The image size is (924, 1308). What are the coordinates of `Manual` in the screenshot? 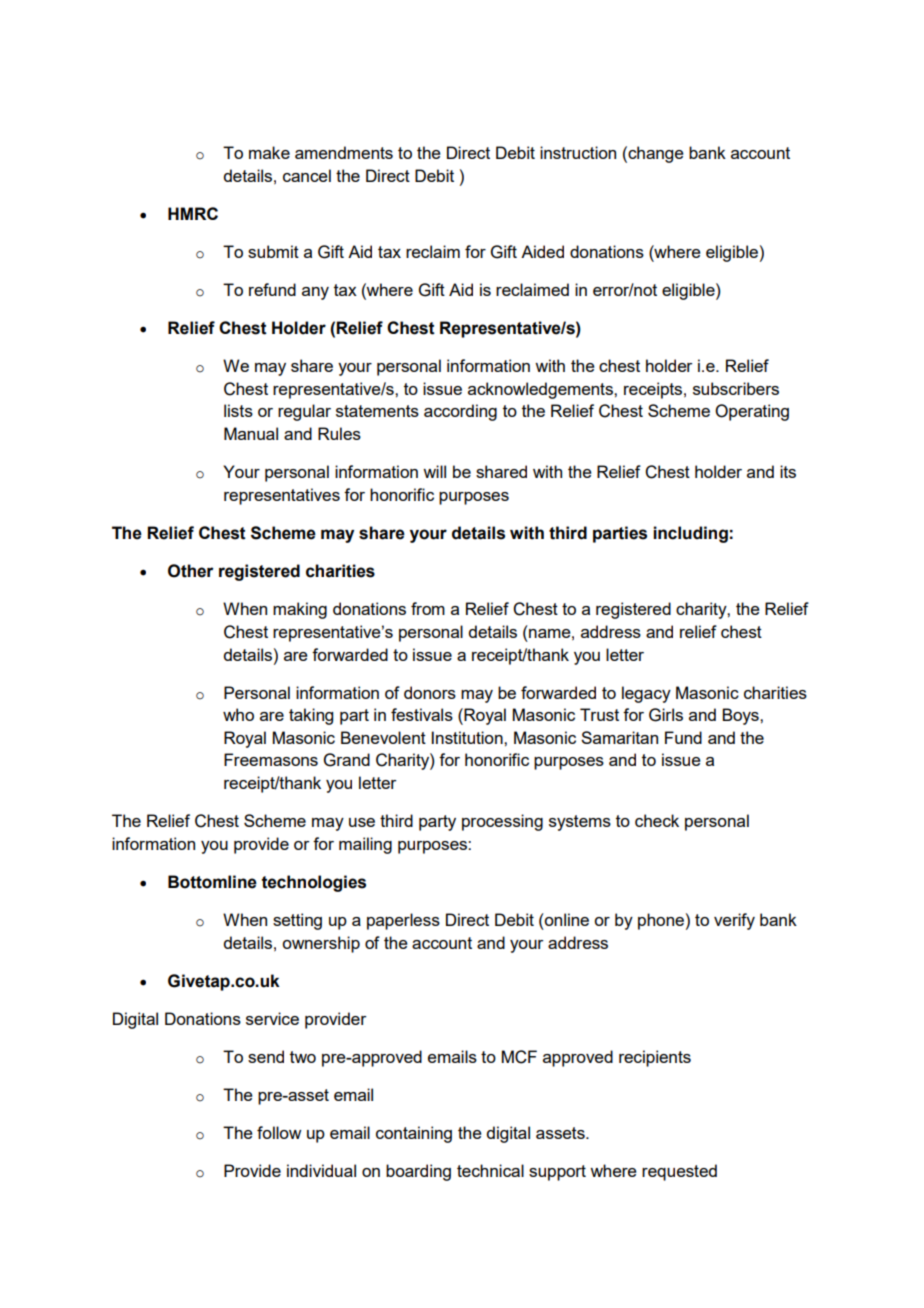 It's located at (251, 433).
